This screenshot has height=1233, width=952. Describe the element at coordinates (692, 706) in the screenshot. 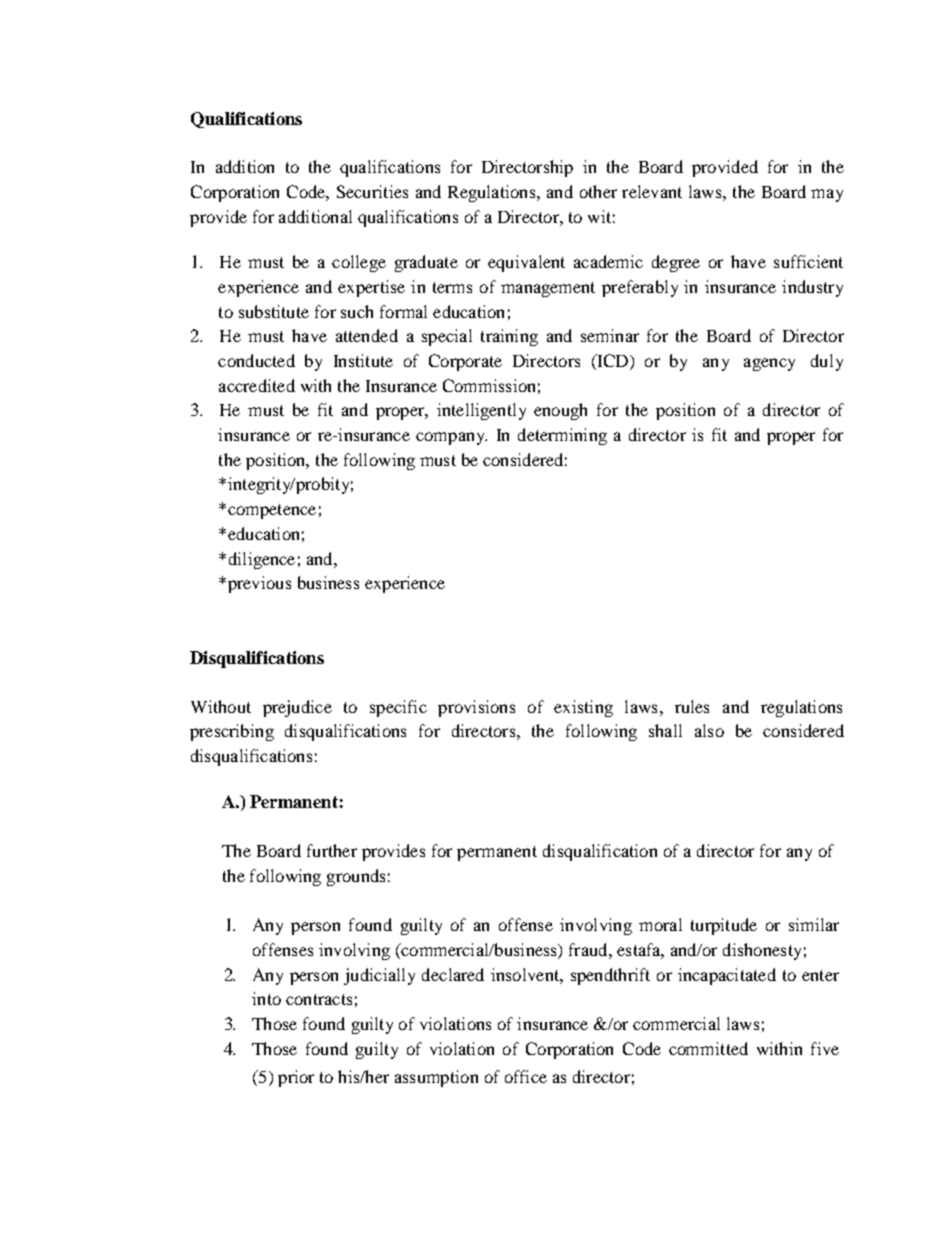

I see `rules` at that location.
